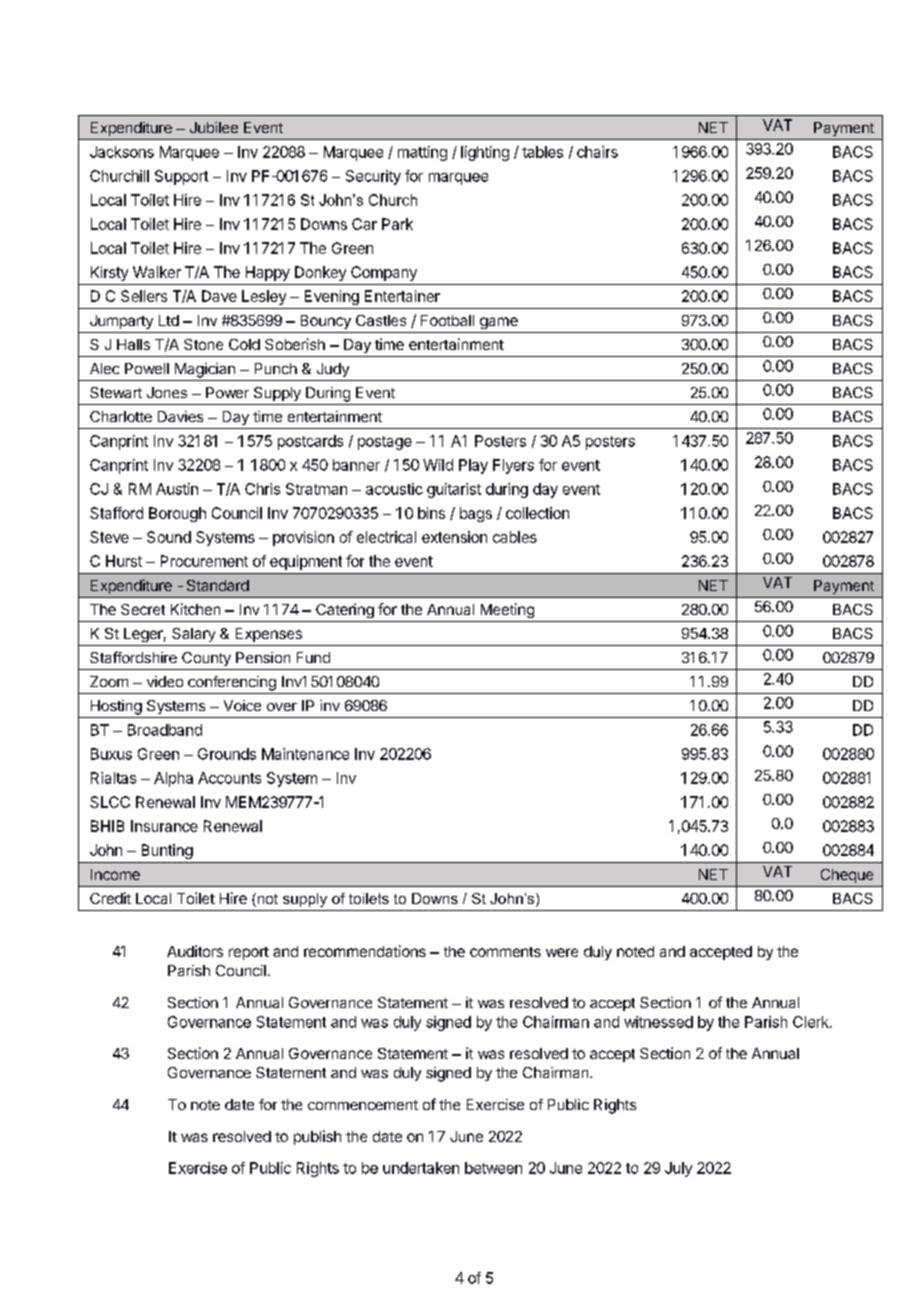  Describe the element at coordinates (597, 152) in the document. I see `chairs` at that location.
